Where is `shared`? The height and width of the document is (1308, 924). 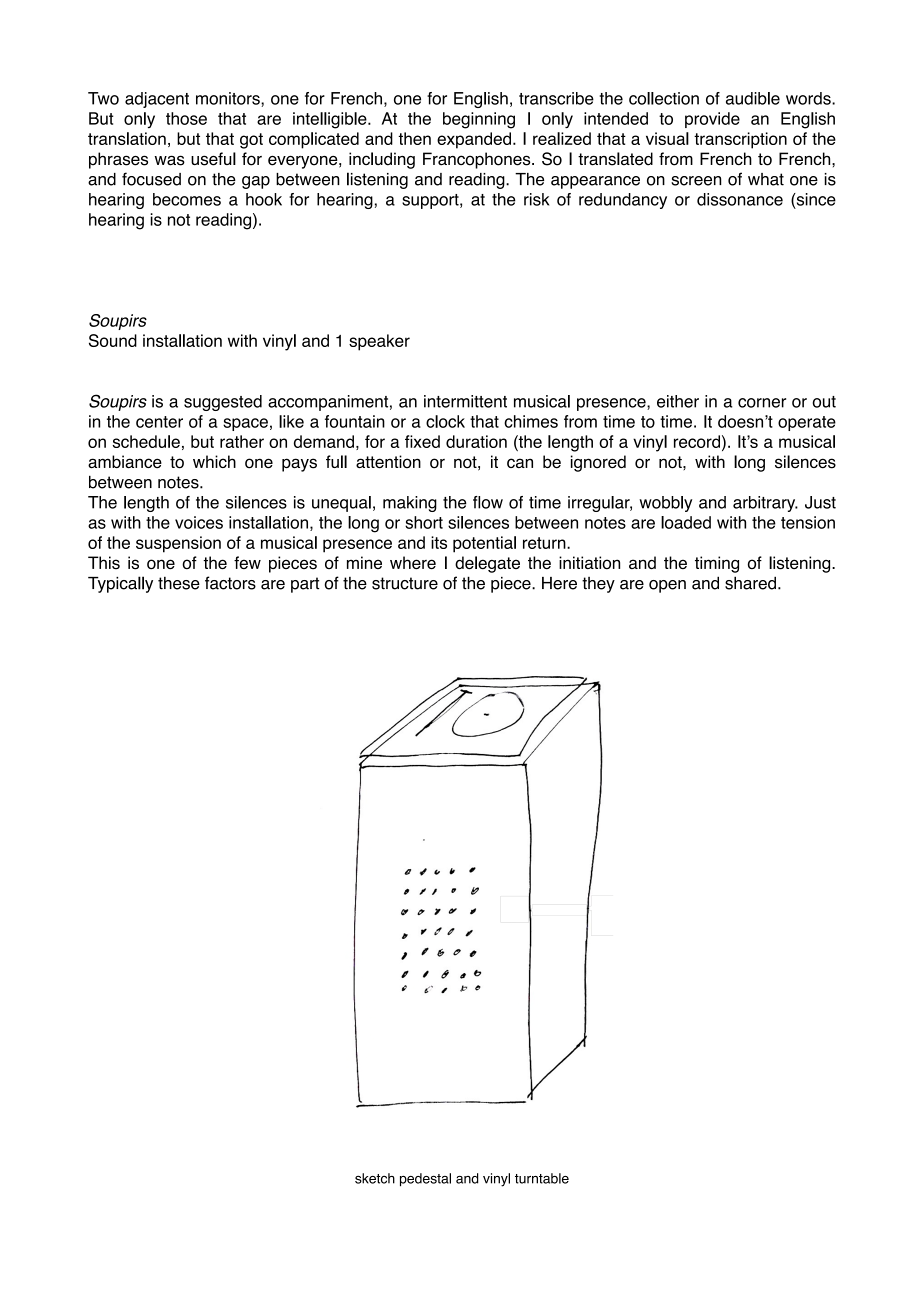 shared is located at coordinates (750, 583).
